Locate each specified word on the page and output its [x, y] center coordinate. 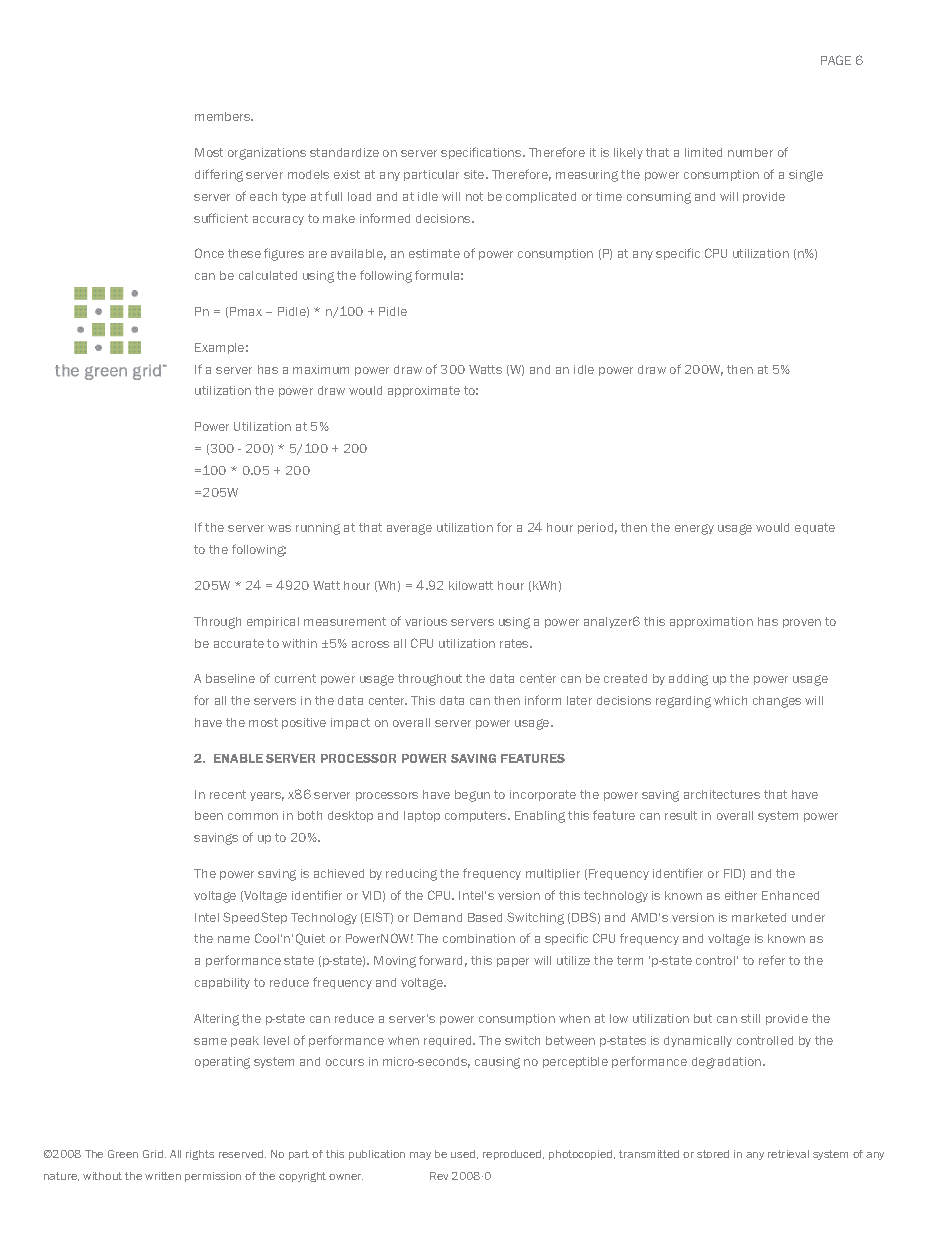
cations [502, 152]
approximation [711, 622]
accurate [239, 643]
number [750, 152]
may [420, 1156]
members [224, 116]
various [426, 621]
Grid [154, 1154]
